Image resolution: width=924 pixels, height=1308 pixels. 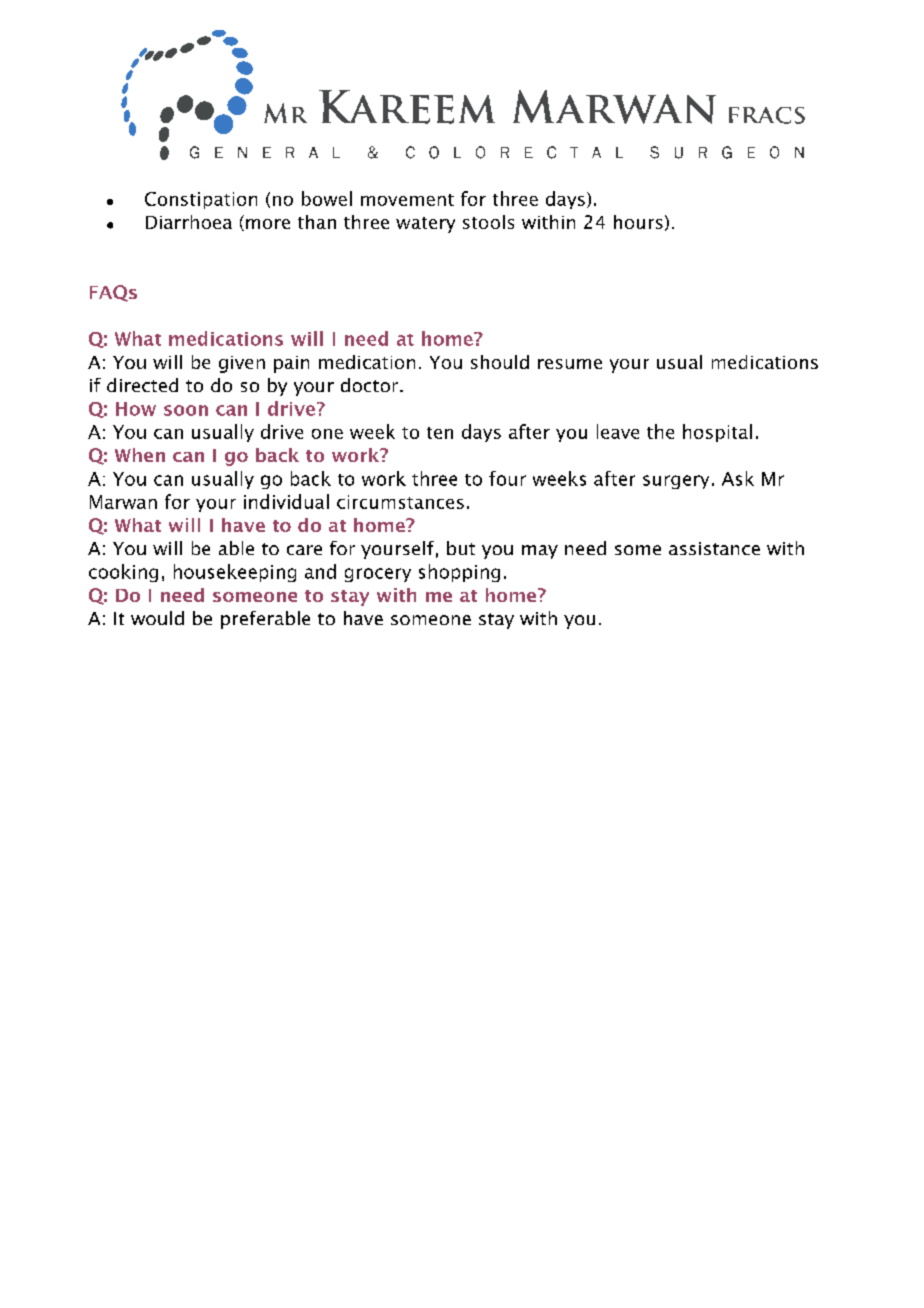 What do you see at coordinates (618, 431) in the screenshot?
I see `leave` at bounding box center [618, 431].
